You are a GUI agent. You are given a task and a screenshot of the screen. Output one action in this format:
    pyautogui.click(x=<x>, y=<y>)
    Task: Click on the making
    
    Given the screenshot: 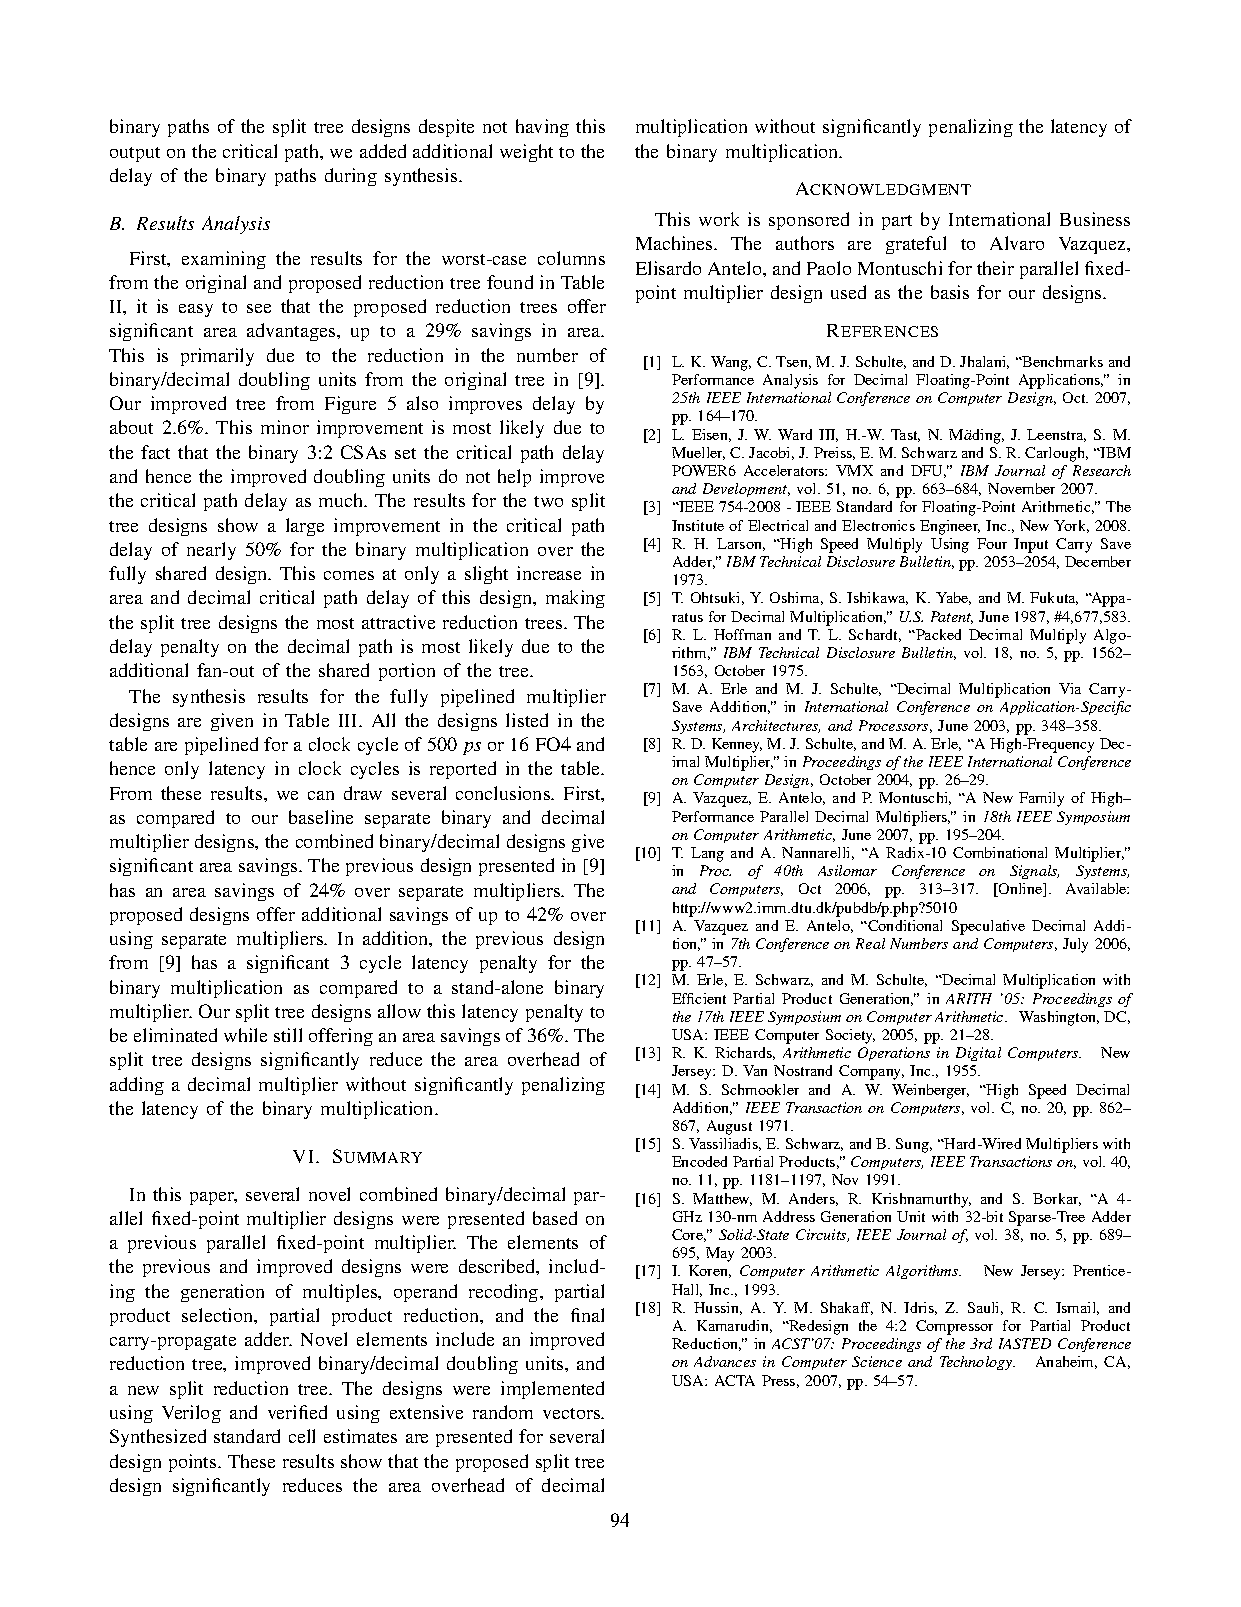 What is the action you would take?
    pyautogui.click(x=575, y=599)
